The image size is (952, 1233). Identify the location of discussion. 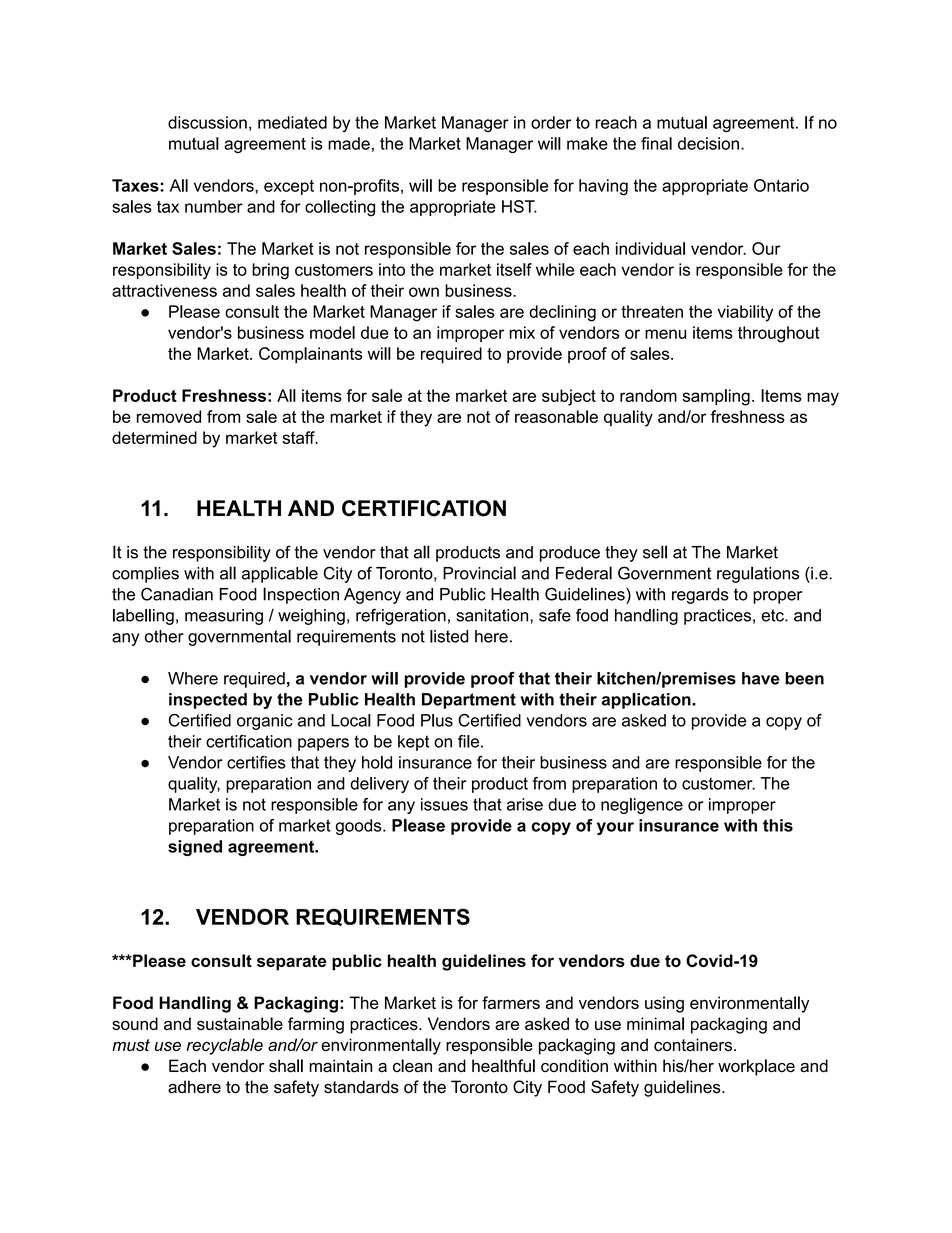
(207, 122).
